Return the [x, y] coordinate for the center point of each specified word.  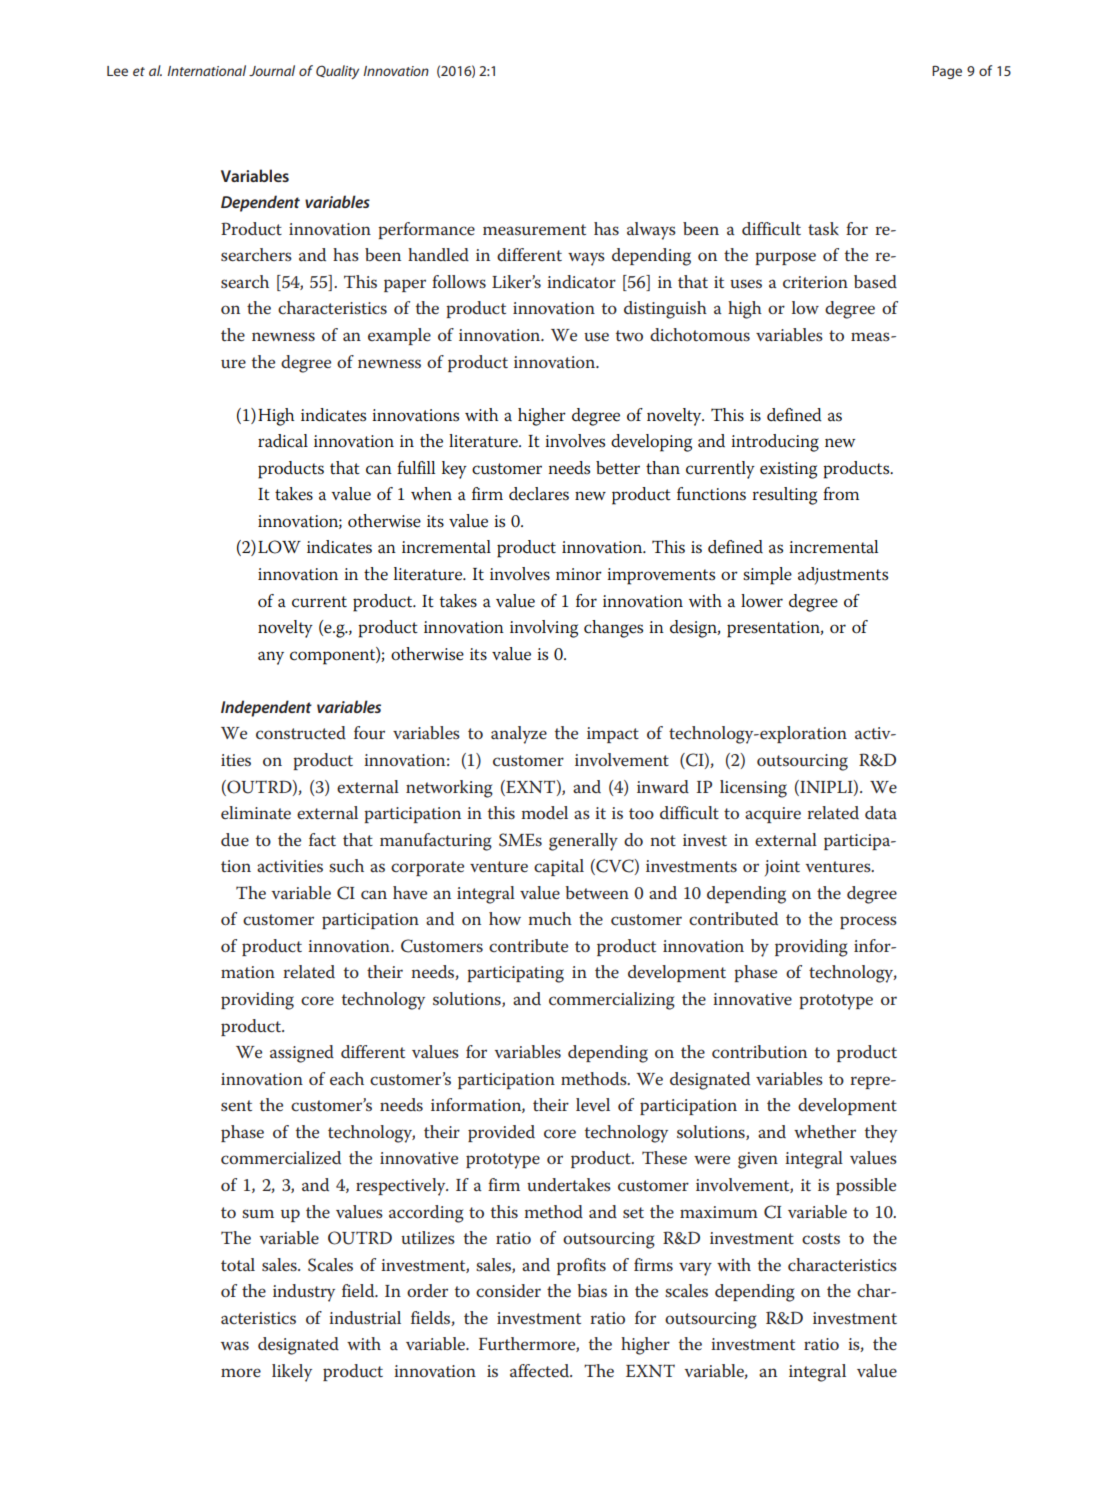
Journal [272, 70]
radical [283, 441]
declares [539, 494]
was [235, 1345]
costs [821, 1238]
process [868, 922]
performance [426, 230]
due [235, 839]
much [550, 919]
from [841, 494]
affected [541, 1370]
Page [947, 72]
